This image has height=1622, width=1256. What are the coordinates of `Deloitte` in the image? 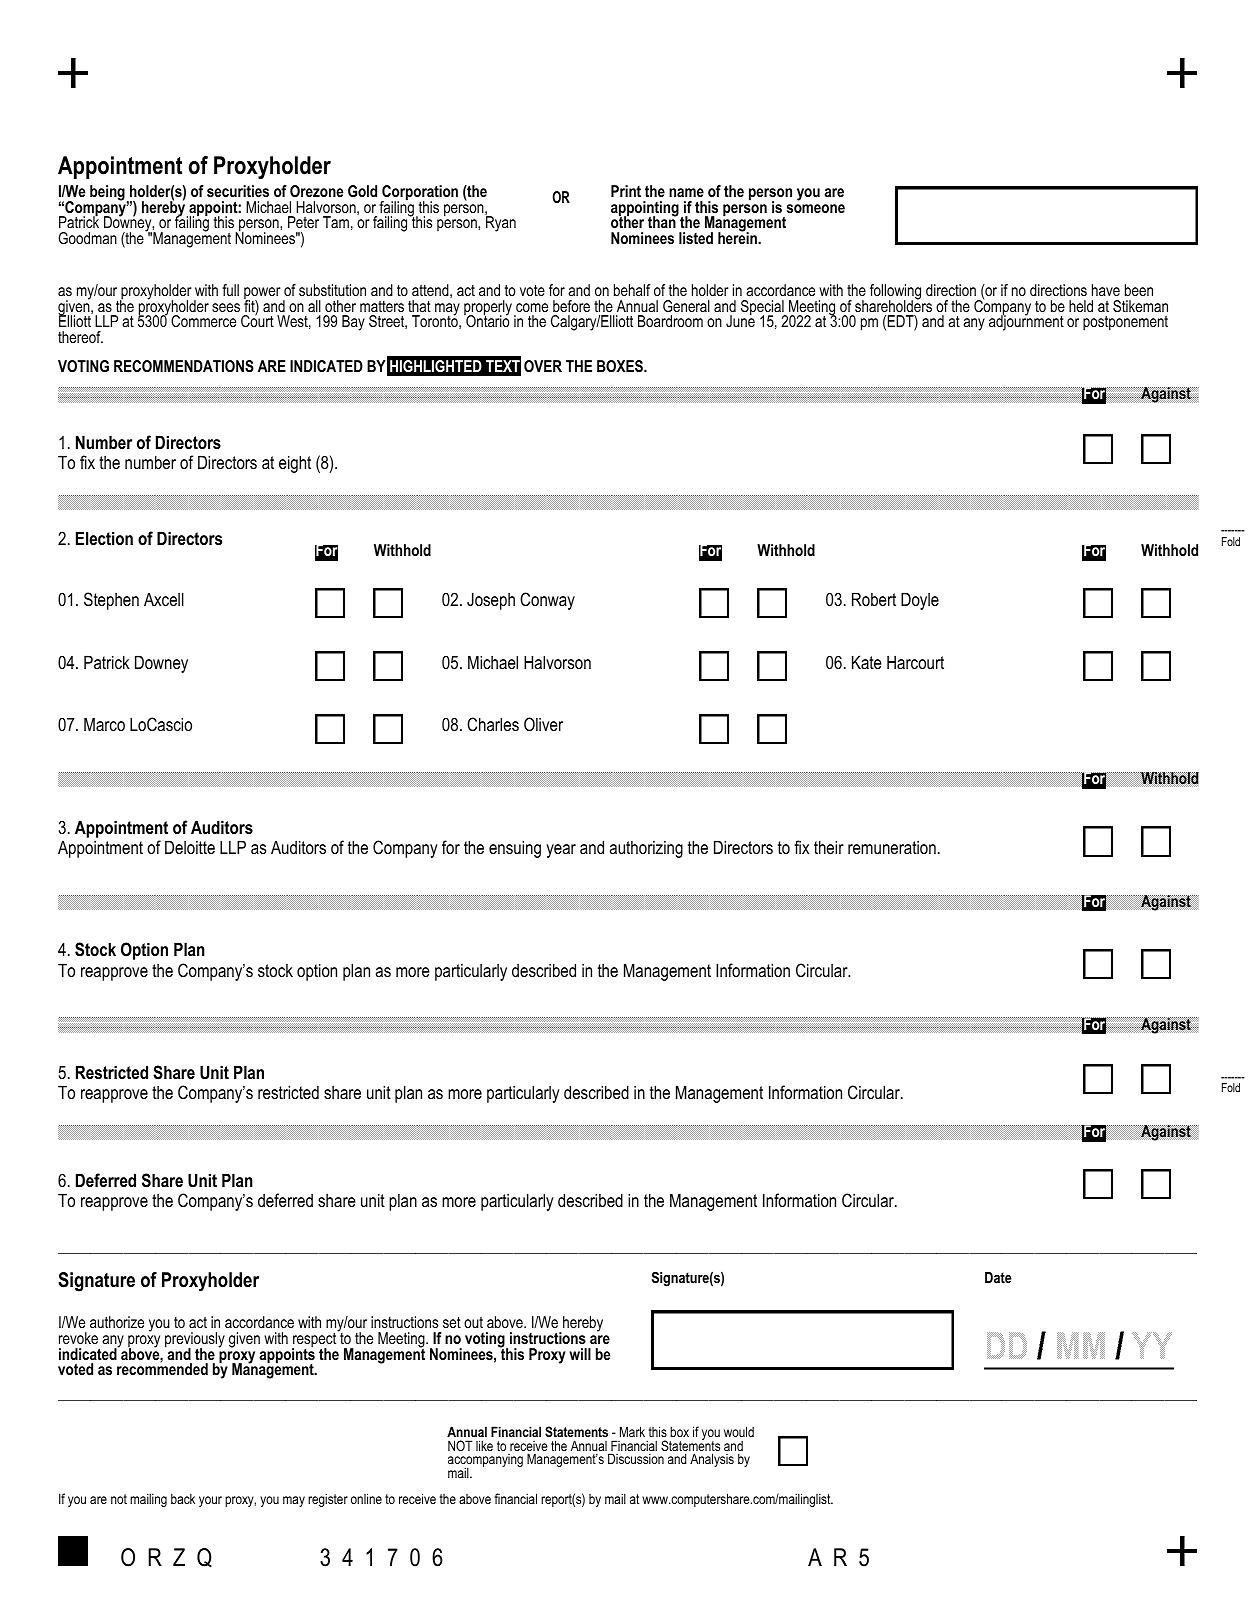 It's located at (190, 847).
